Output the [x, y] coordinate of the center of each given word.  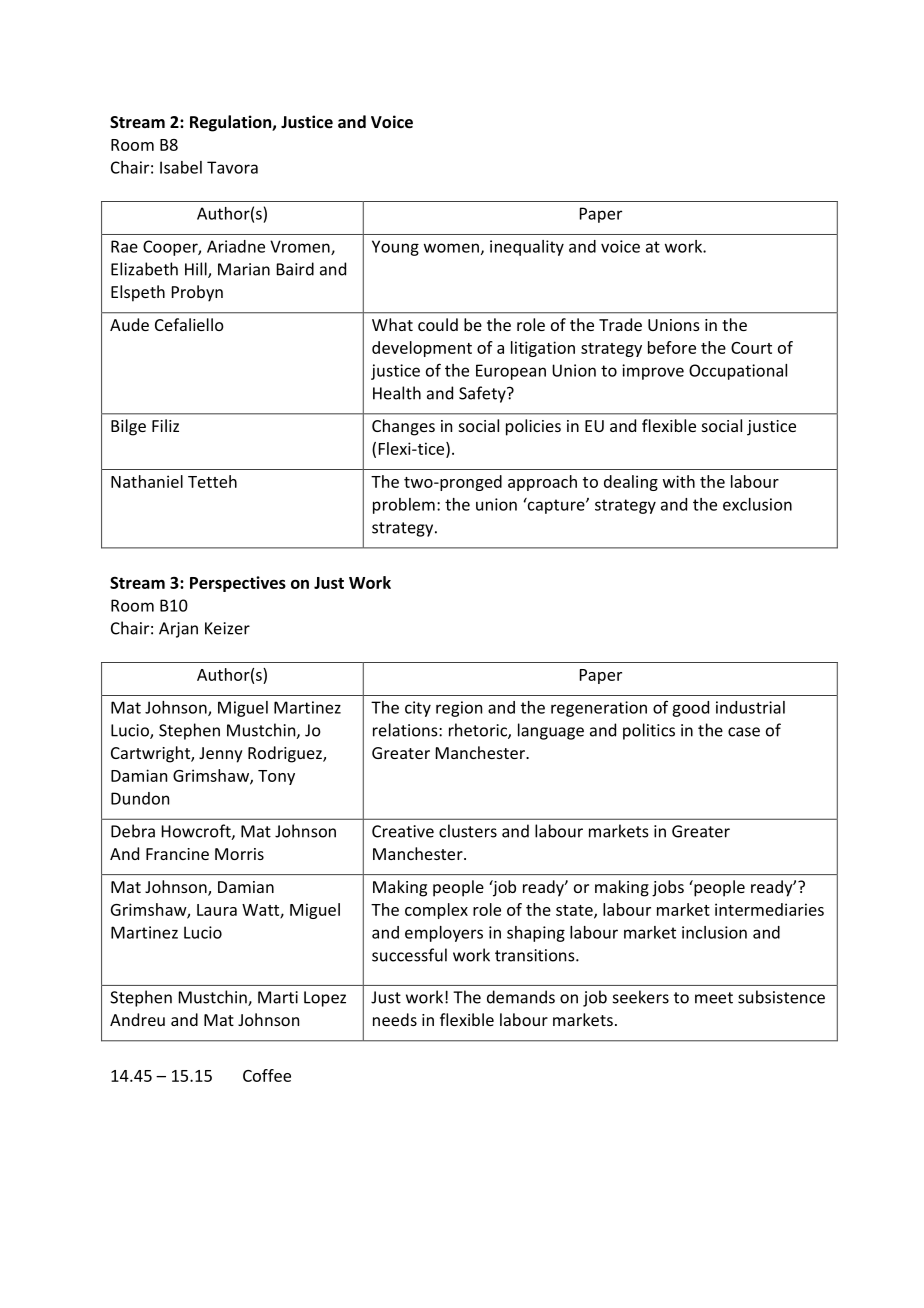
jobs [668, 888]
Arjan [178, 630]
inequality [527, 248]
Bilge [128, 427]
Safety [483, 394]
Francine [177, 854]
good [690, 709]
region [459, 709]
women [451, 248]
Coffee [267, 1075]
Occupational [738, 372]
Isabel [181, 167]
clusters [468, 831]
